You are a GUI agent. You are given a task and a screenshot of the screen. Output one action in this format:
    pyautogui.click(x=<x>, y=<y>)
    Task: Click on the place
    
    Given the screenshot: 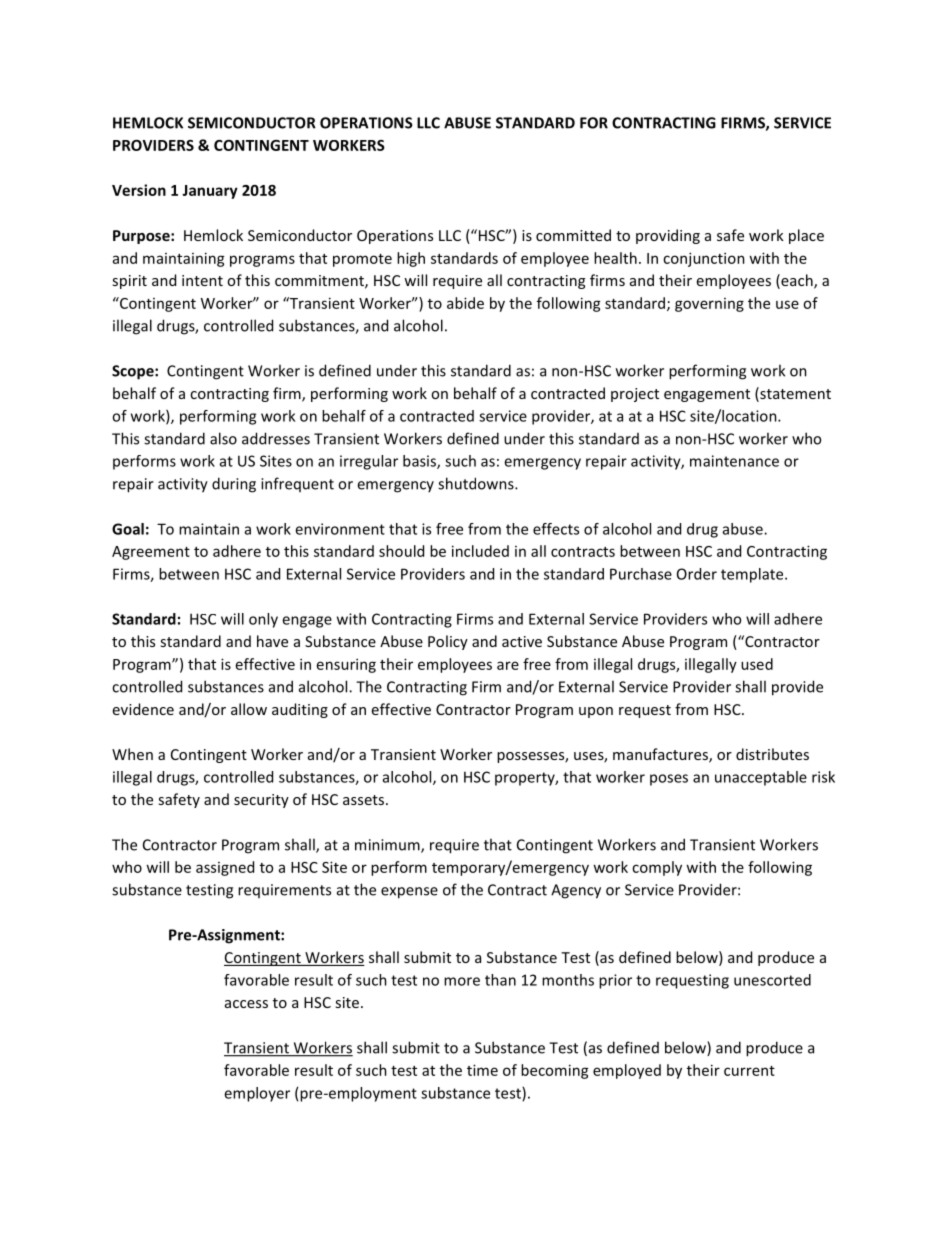 What is the action you would take?
    pyautogui.click(x=806, y=236)
